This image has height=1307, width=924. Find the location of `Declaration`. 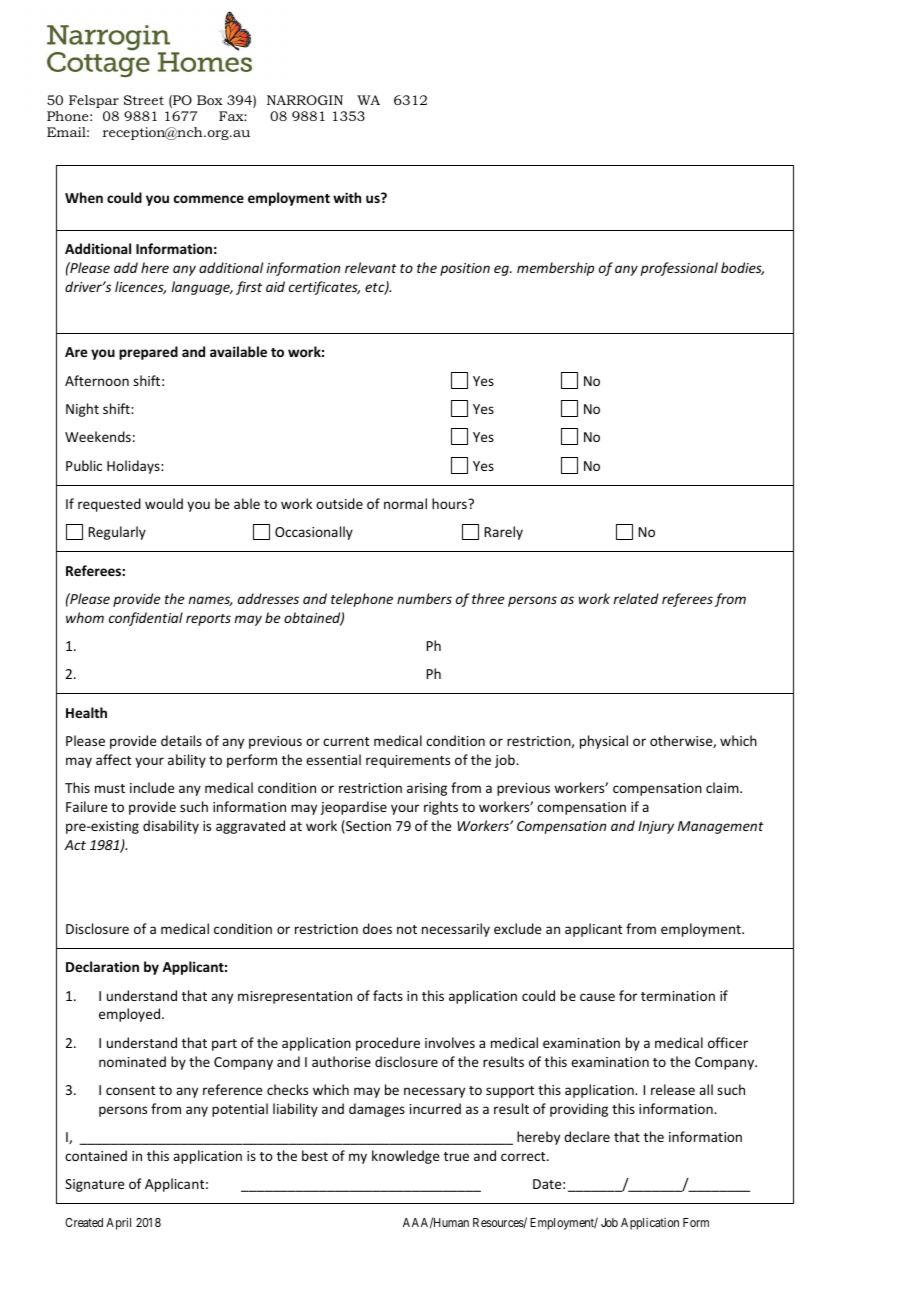

Declaration is located at coordinates (102, 966).
